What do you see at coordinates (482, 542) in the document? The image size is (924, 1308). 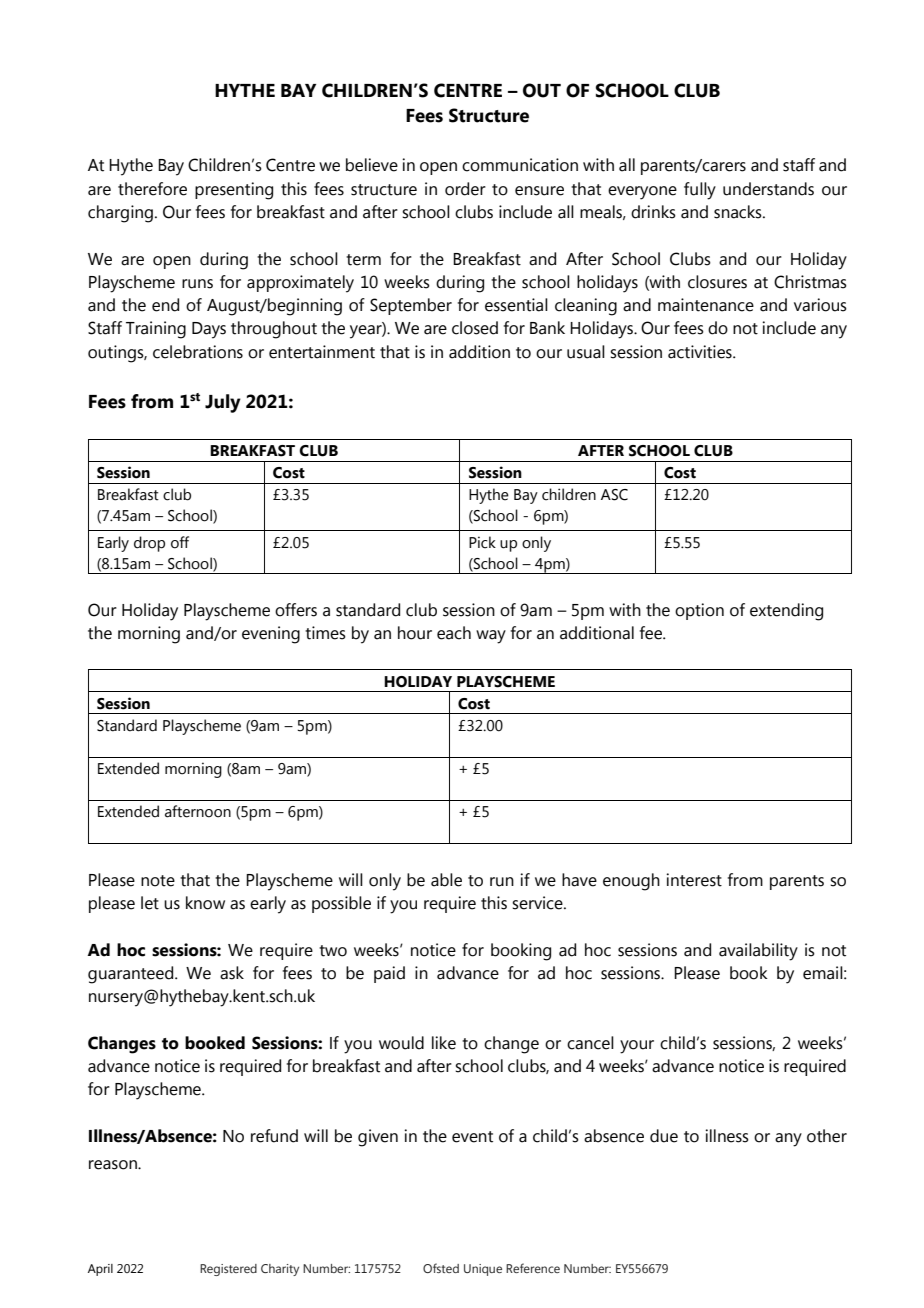 I see `Pick` at bounding box center [482, 542].
